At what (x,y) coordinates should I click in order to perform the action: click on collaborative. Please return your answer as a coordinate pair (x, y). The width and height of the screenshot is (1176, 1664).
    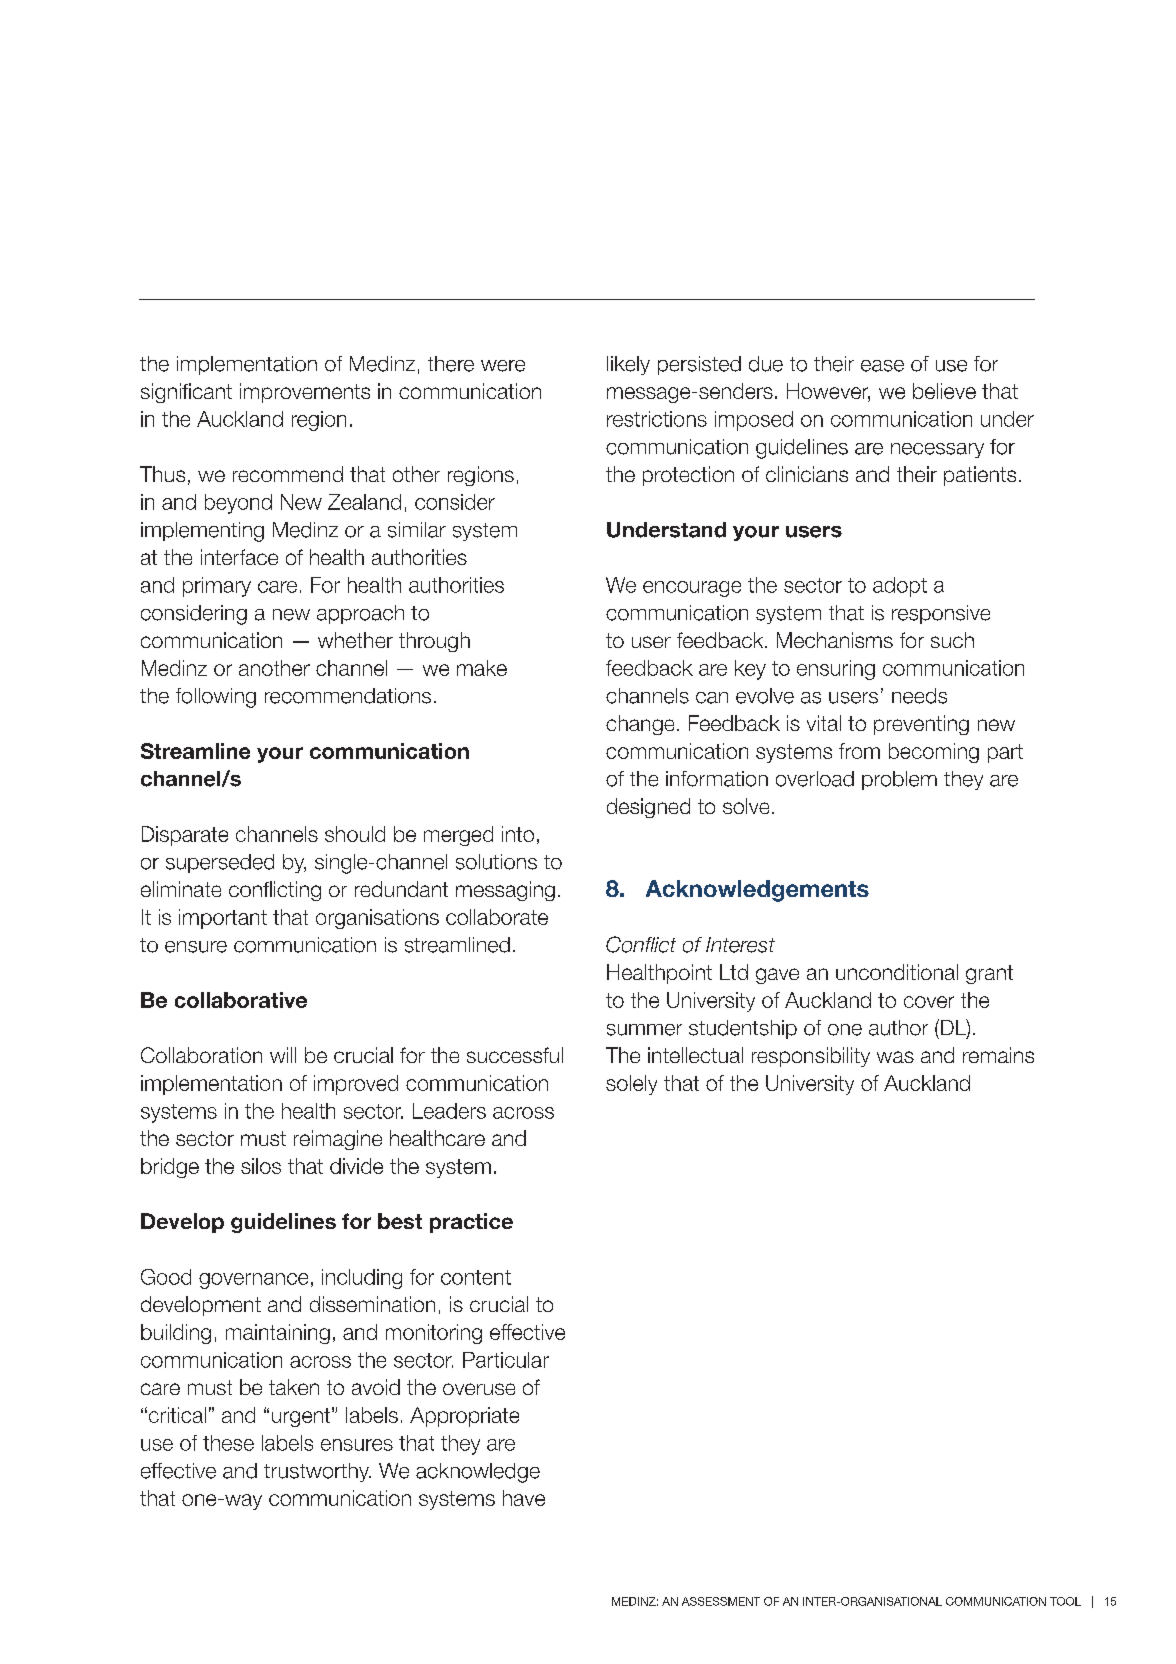
    Looking at the image, I should click on (241, 1000).
